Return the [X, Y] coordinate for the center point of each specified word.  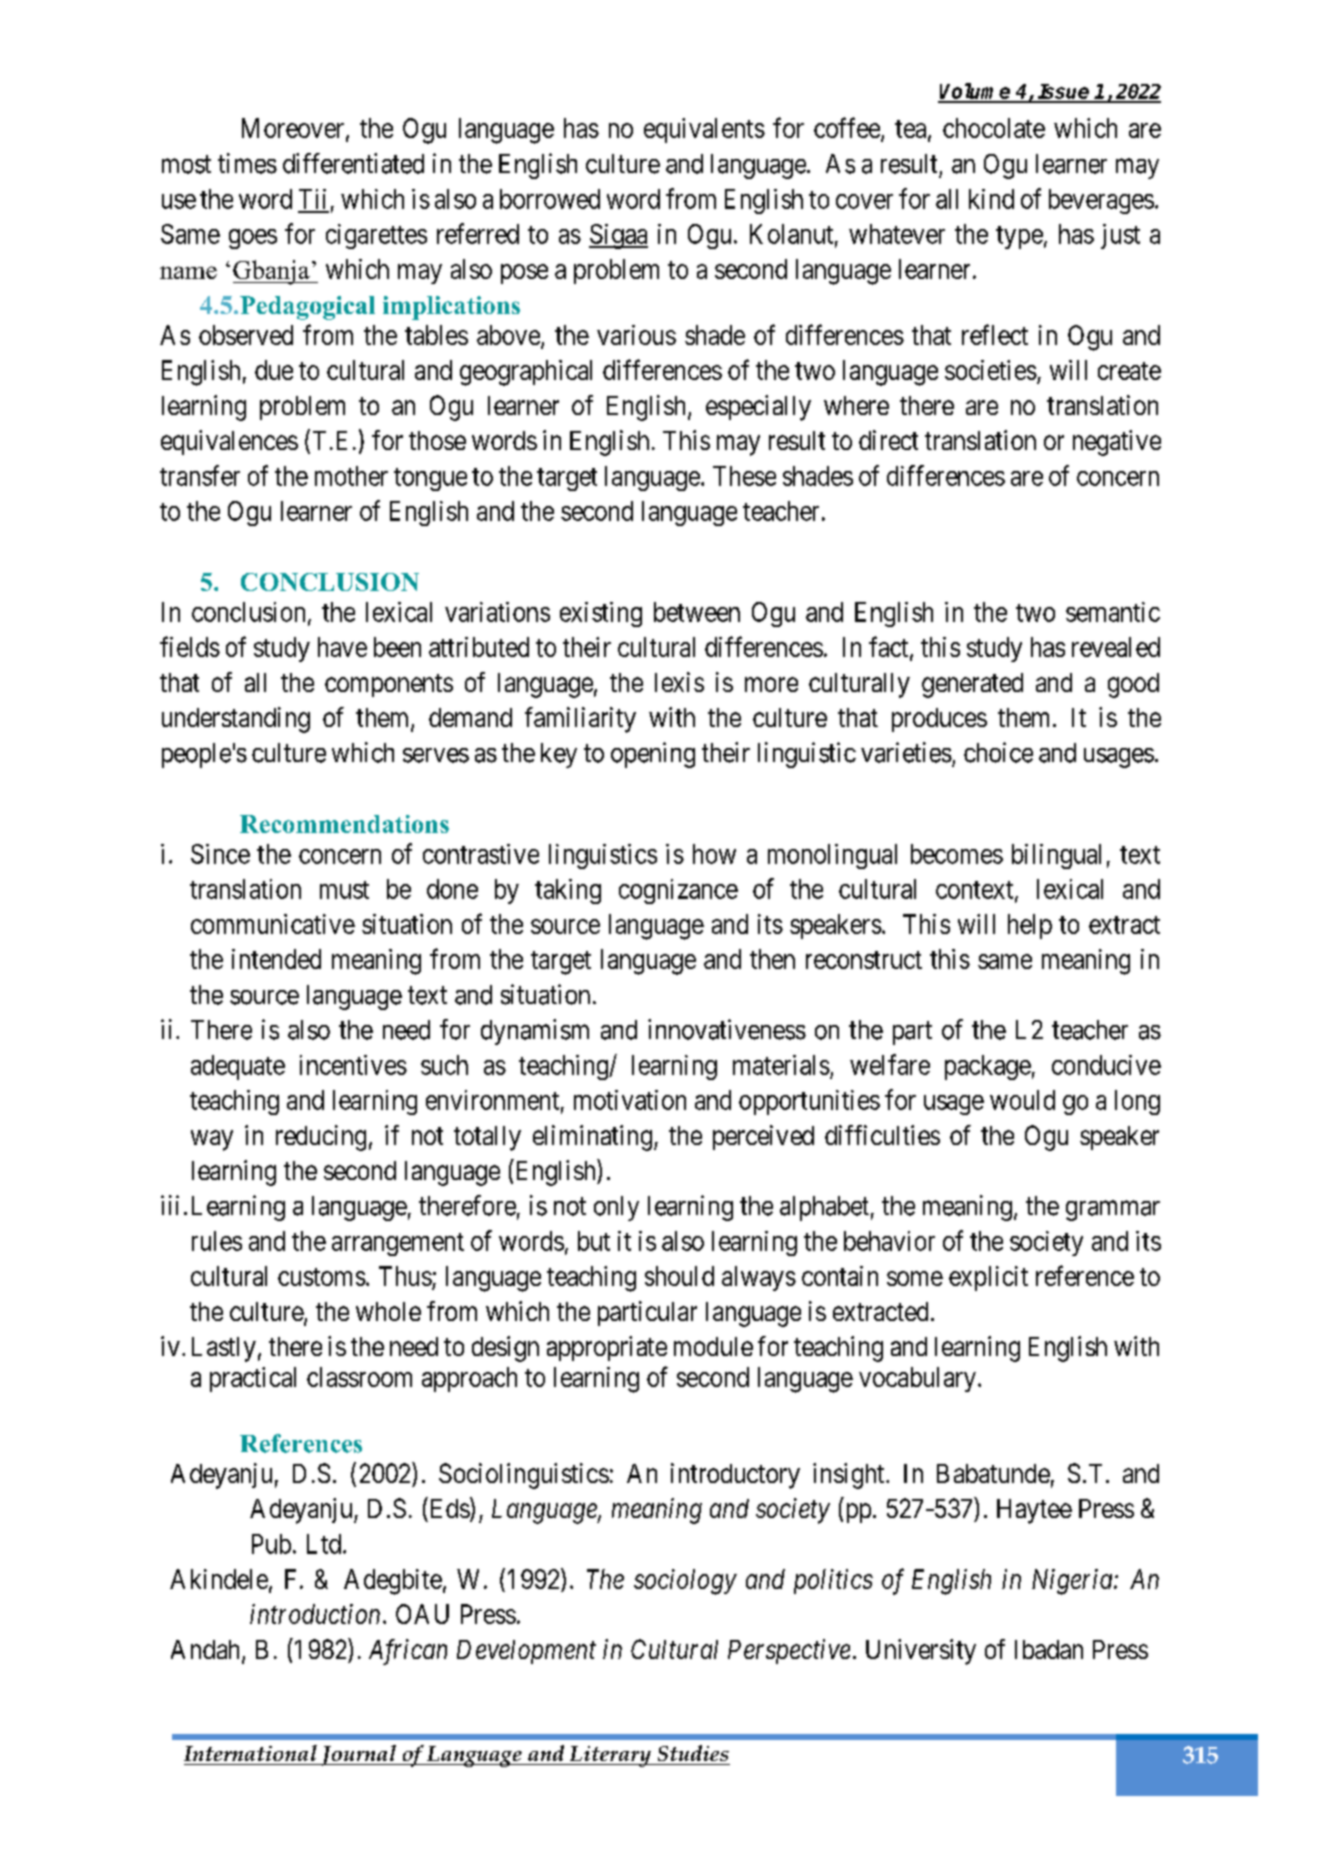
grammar [1113, 1211]
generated [972, 685]
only [616, 1208]
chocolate [994, 128]
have [342, 647]
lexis [679, 682]
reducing [321, 1138]
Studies [693, 1753]
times [247, 163]
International [250, 1753]
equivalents [704, 130]
